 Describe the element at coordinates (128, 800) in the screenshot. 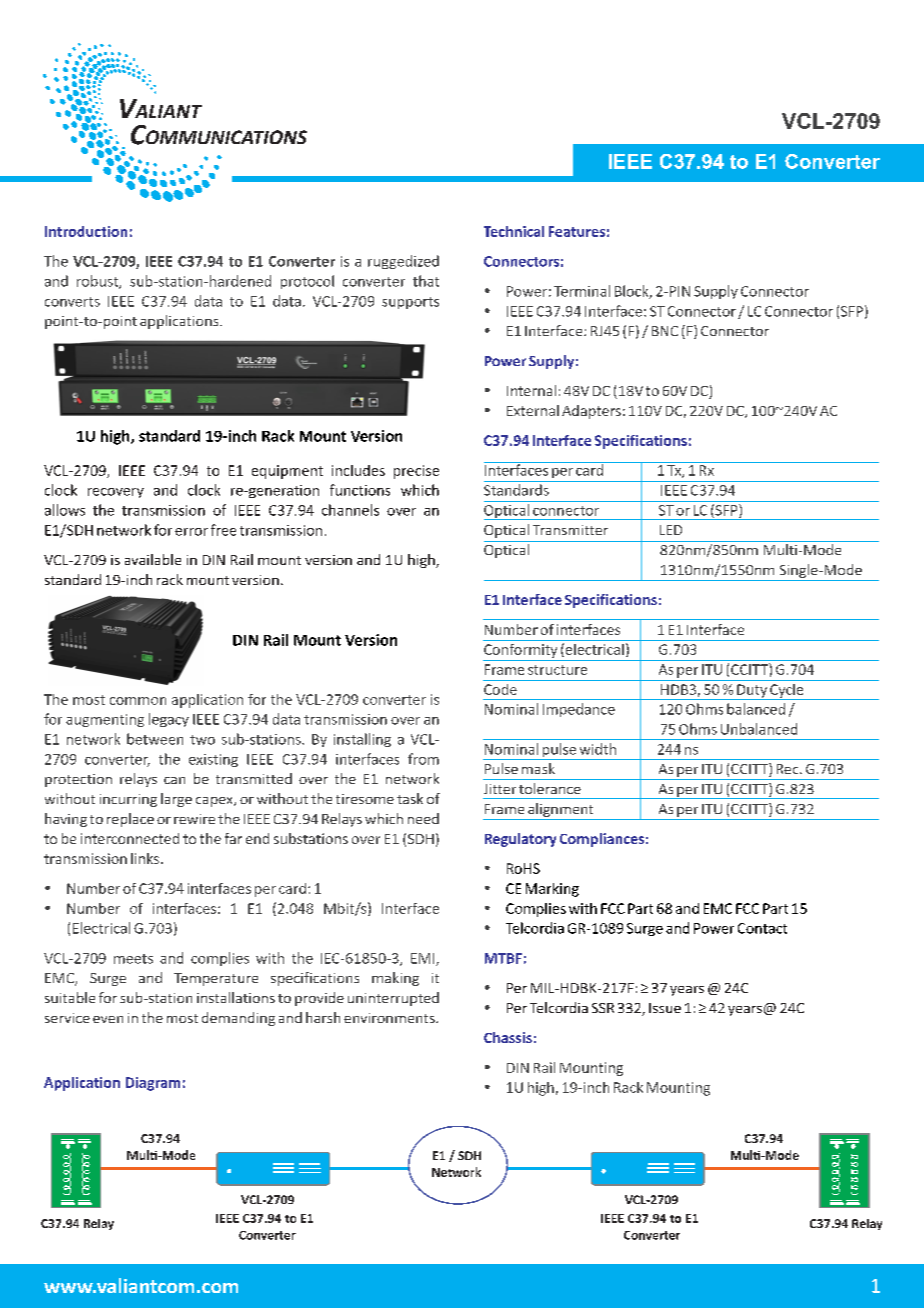

I see `incurring` at that location.
